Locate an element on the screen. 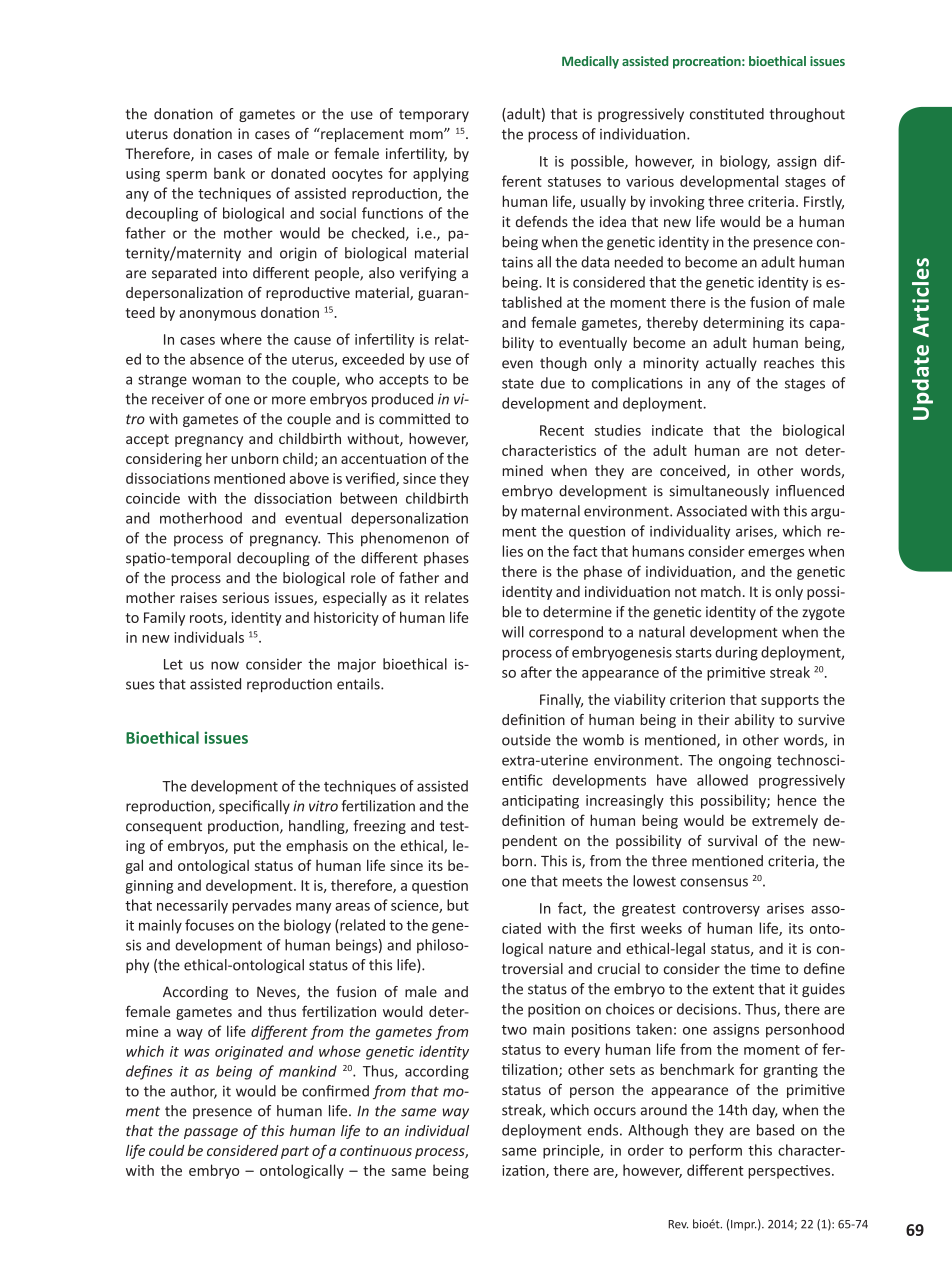 Image resolution: width=952 pixels, height=1278 pixels. will is located at coordinates (513, 632).
